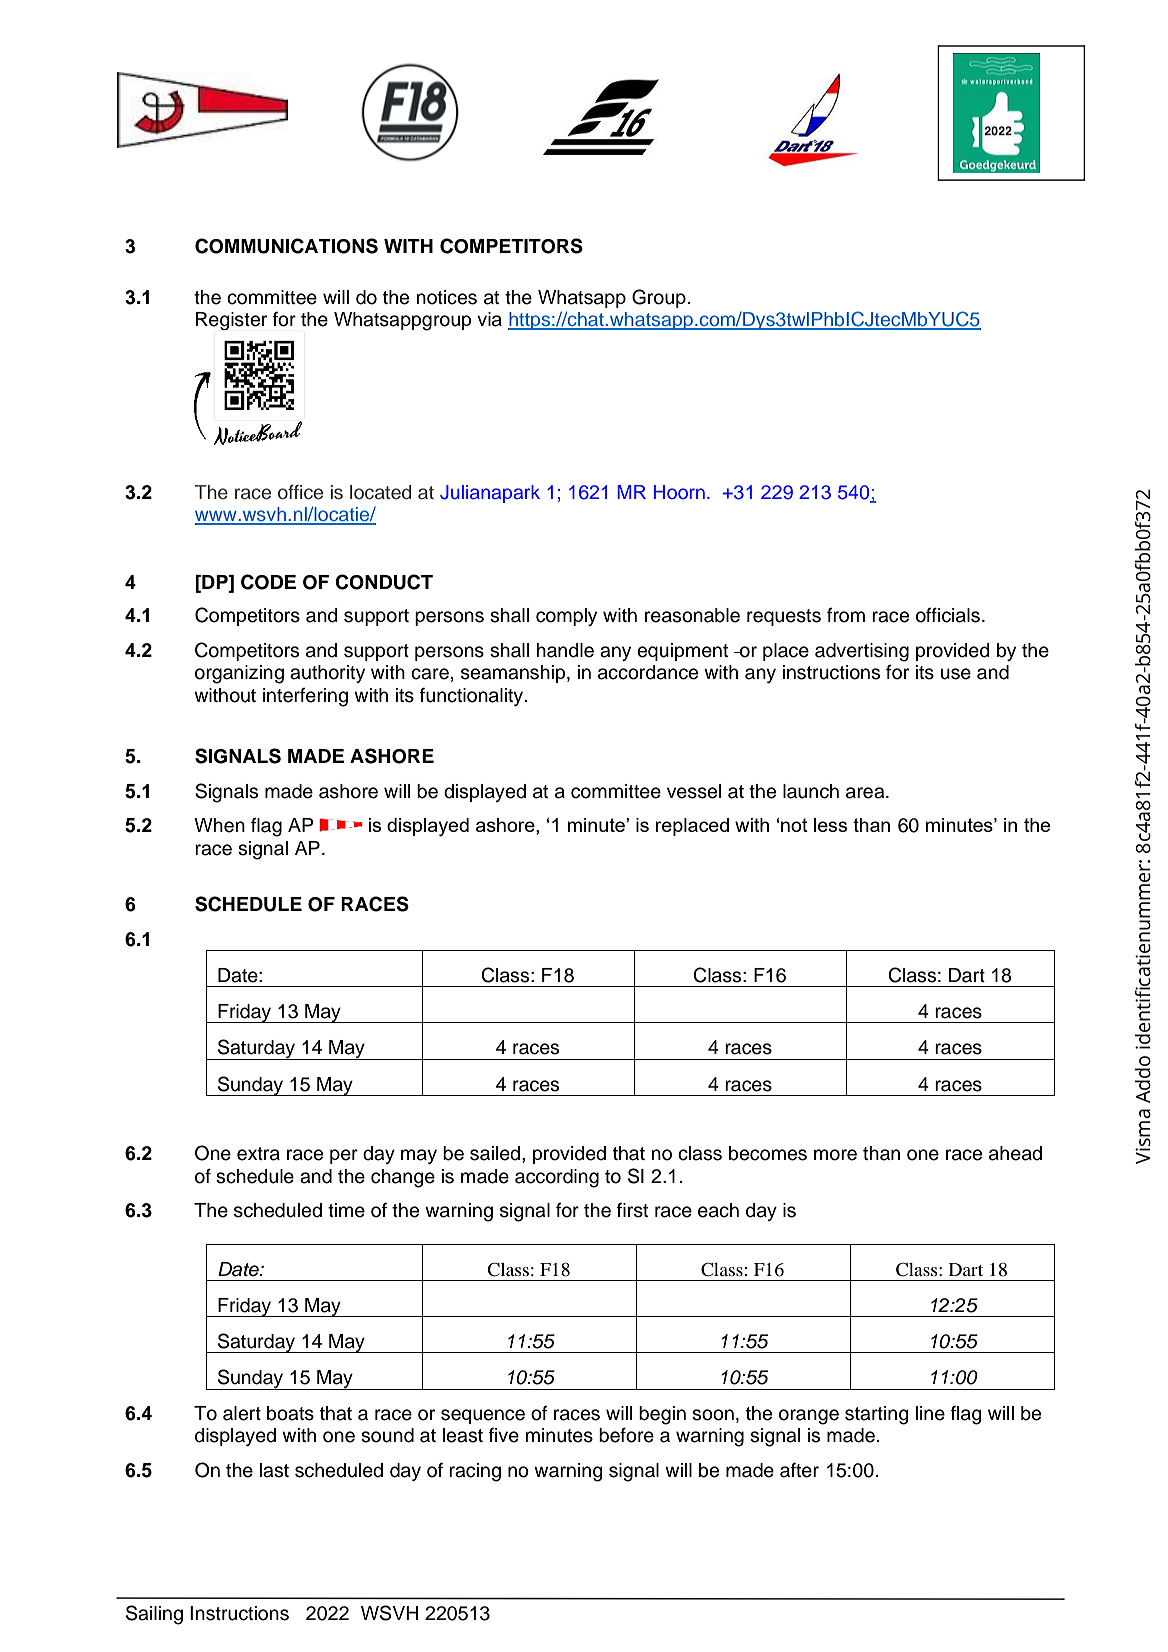 The image size is (1168, 1652). I want to click on accordance, so click(648, 672).
